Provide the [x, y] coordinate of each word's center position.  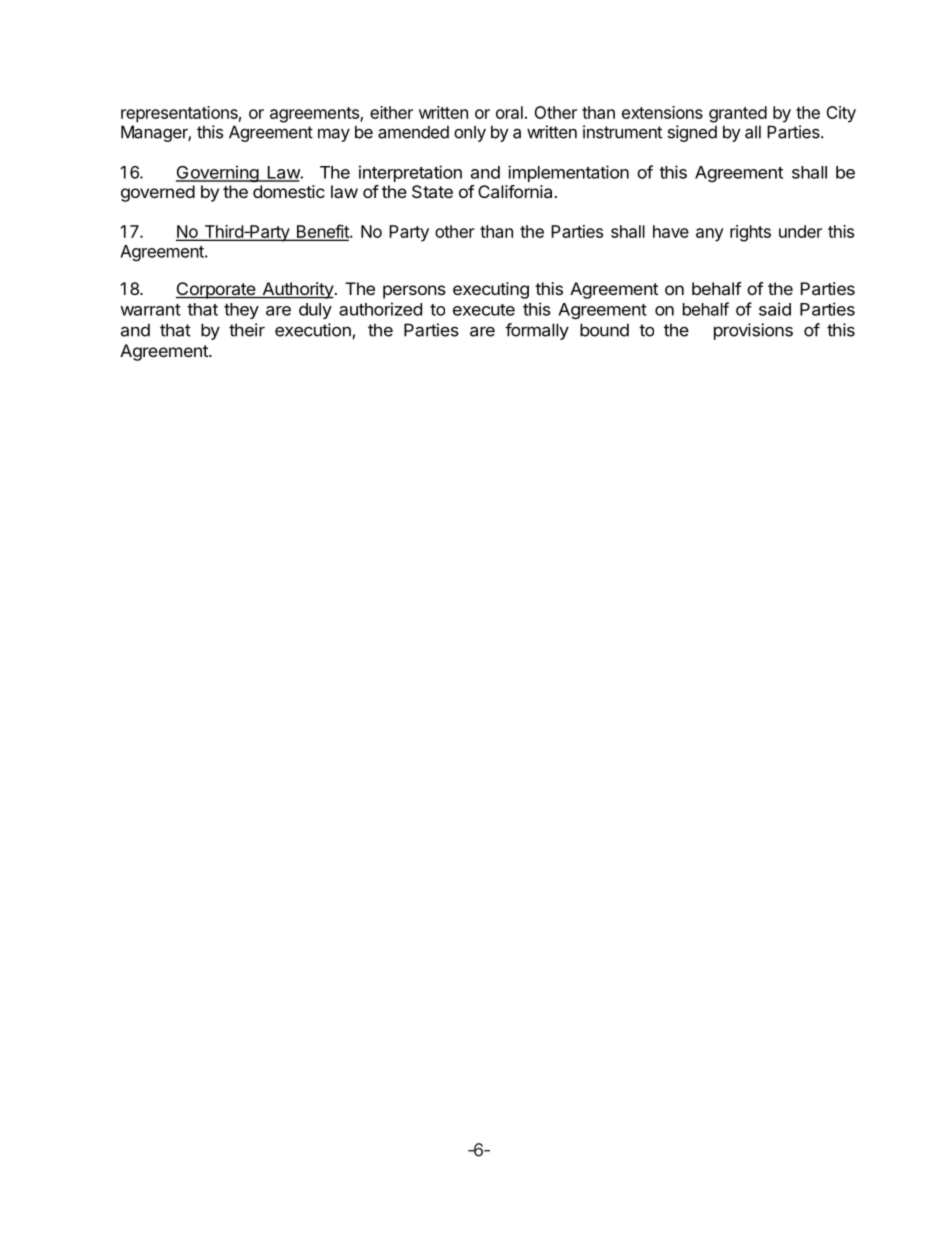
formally [537, 331]
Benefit [322, 232]
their [247, 330]
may [334, 135]
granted [738, 114]
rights [750, 233]
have [671, 231]
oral [509, 112]
